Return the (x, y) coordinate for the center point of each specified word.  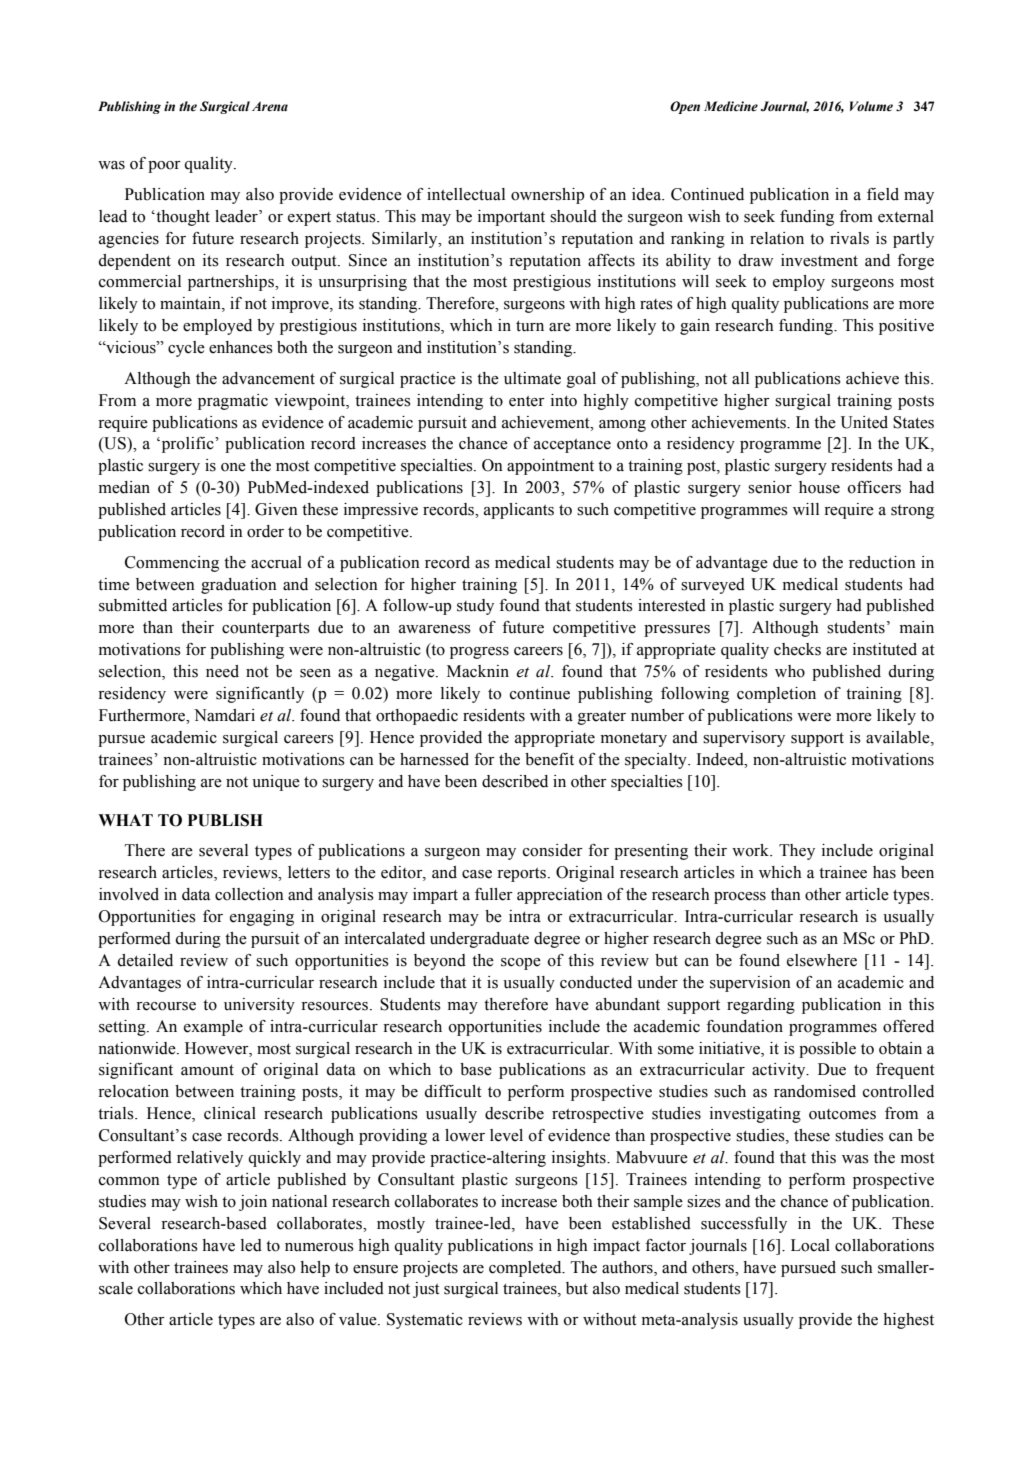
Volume (871, 106)
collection (249, 894)
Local (810, 1245)
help (315, 1269)
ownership (547, 196)
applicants (519, 511)
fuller (494, 894)
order (265, 531)
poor (164, 167)
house (819, 487)
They (797, 852)
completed (526, 1269)
